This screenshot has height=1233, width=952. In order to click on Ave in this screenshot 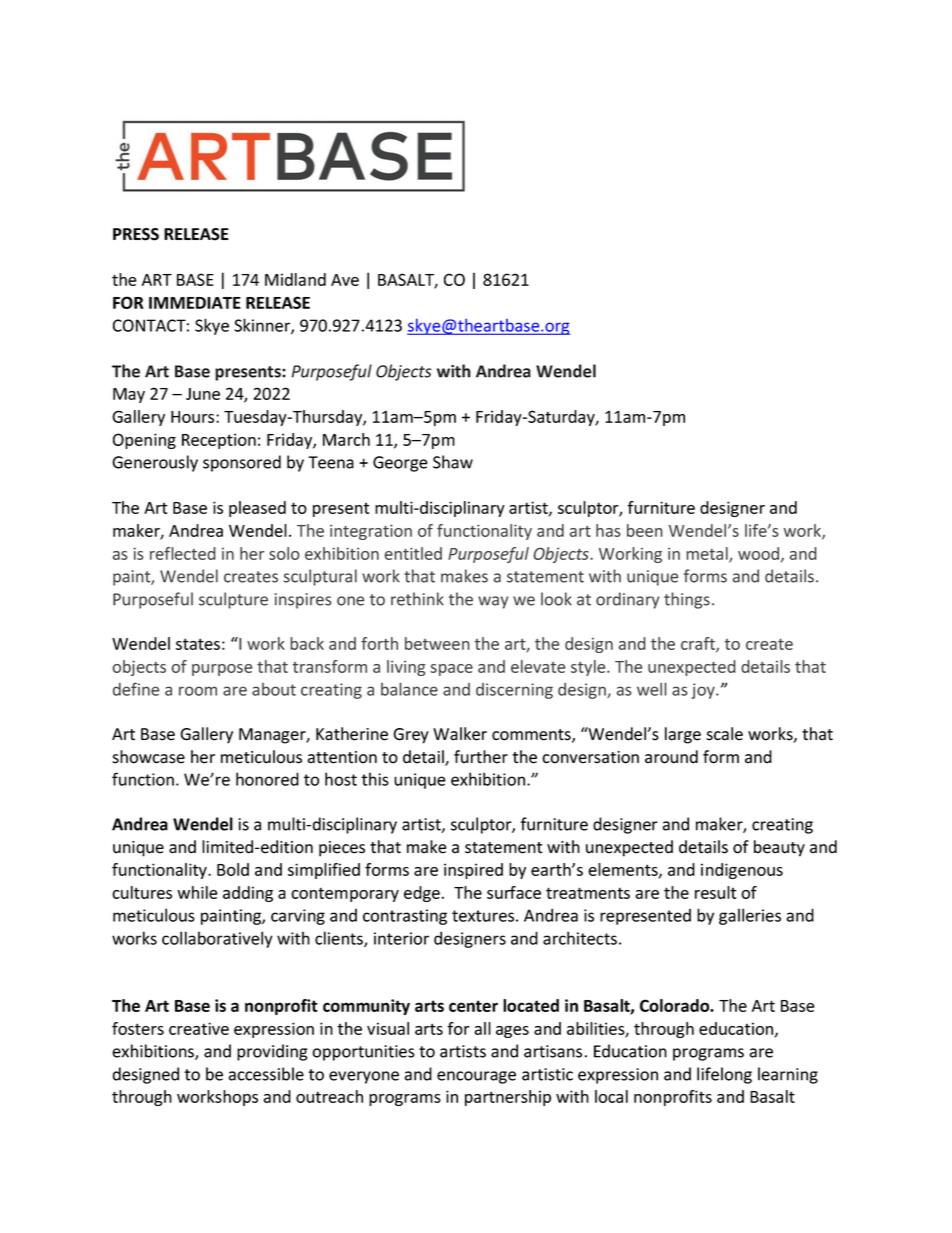, I will do `click(345, 280)`.
